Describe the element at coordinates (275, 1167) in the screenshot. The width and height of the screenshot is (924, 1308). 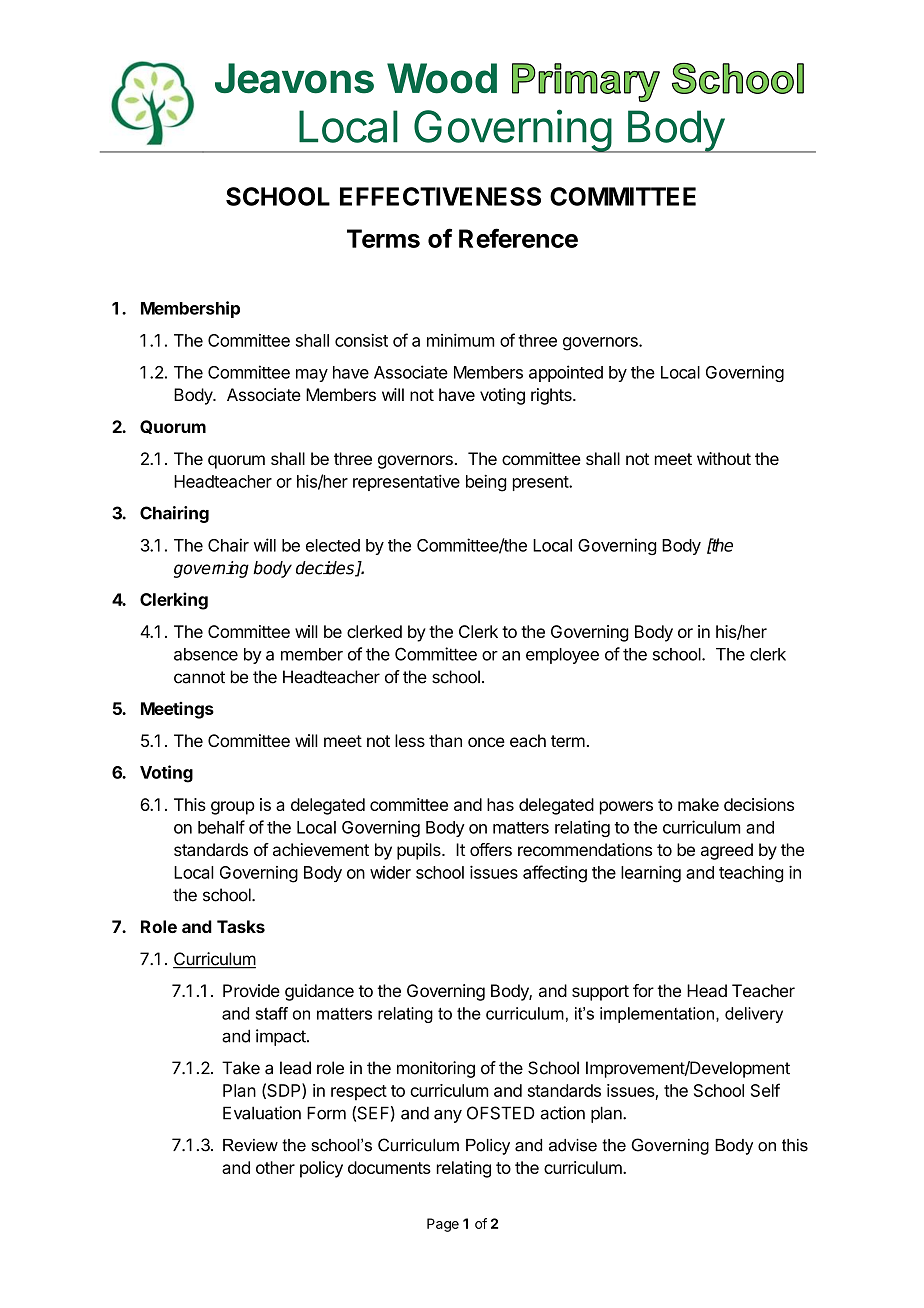
I see `other` at that location.
